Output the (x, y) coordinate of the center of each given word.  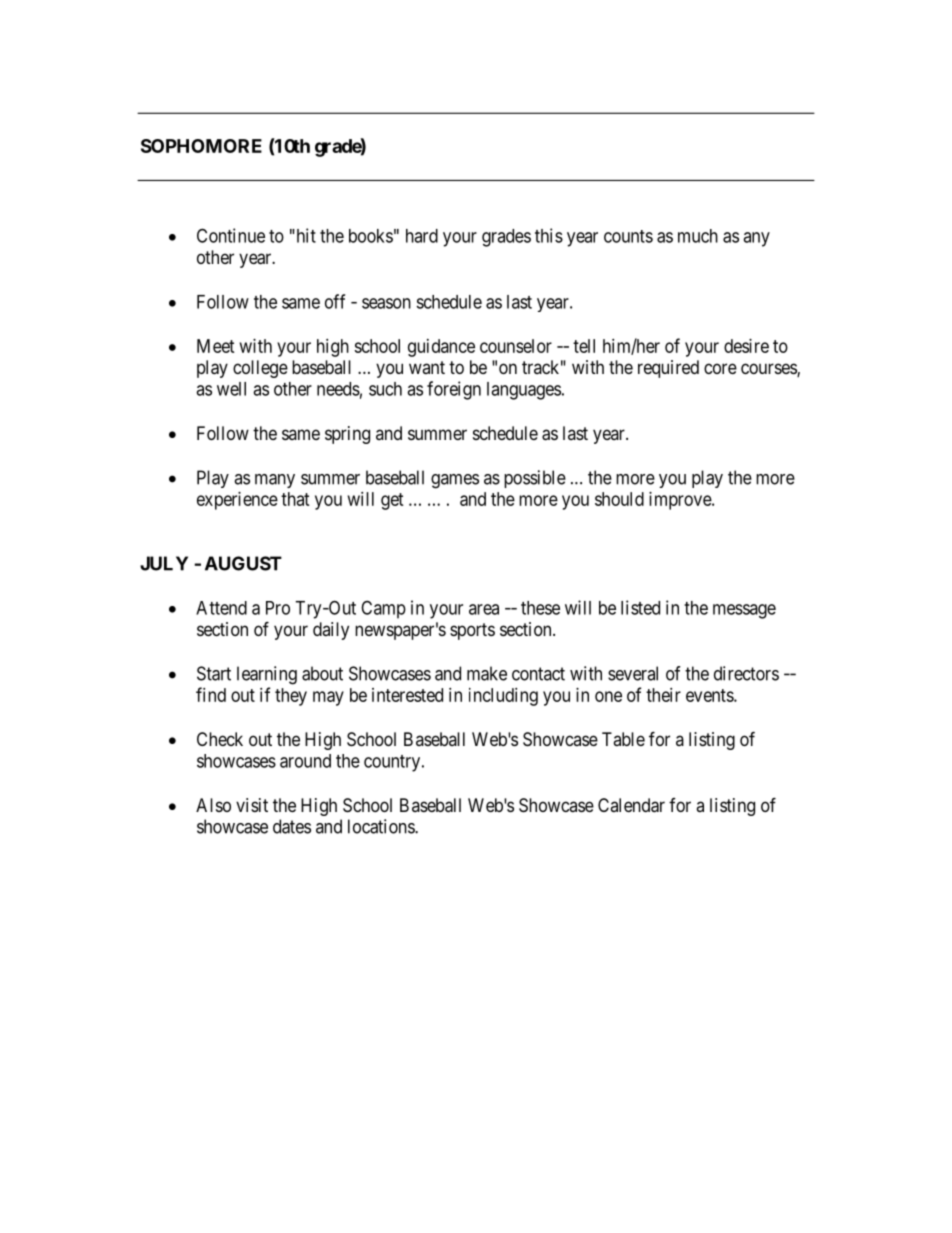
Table (623, 739)
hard (422, 236)
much (698, 236)
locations (382, 826)
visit (252, 805)
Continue (231, 235)
